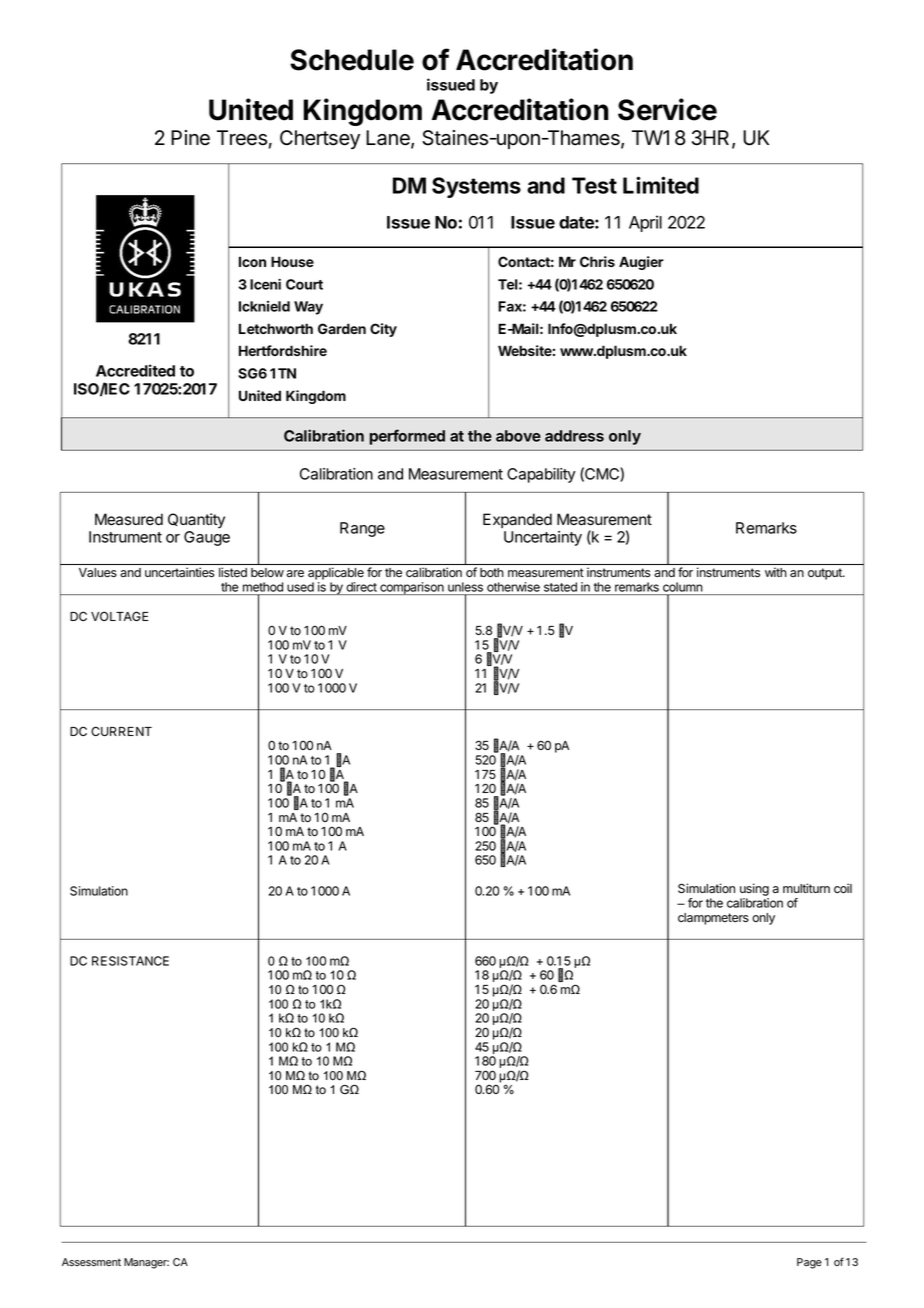  Describe the element at coordinates (809, 1263) in the screenshot. I see `Page` at that location.
